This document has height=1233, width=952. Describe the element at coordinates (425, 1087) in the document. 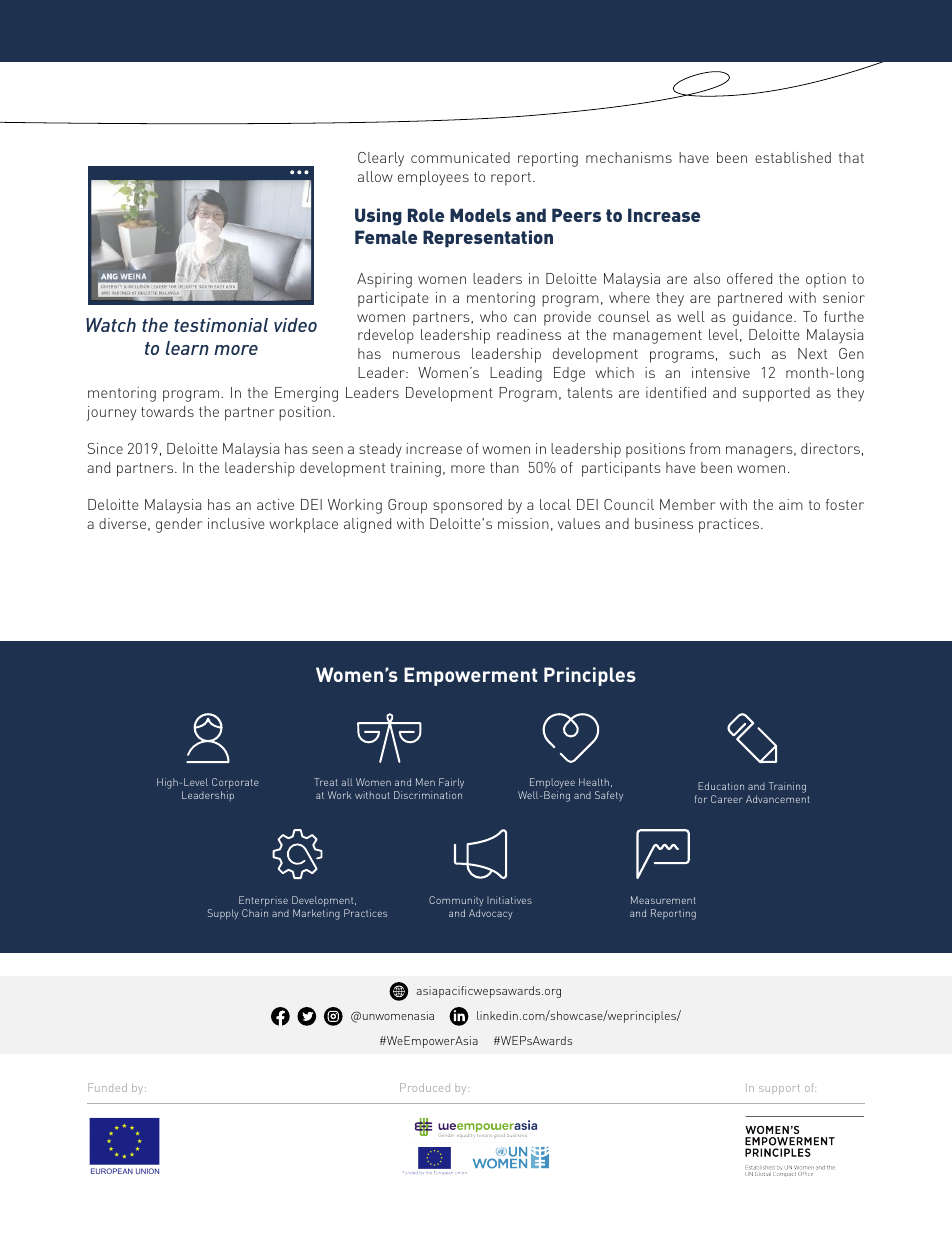

I see `Produced` at that location.
